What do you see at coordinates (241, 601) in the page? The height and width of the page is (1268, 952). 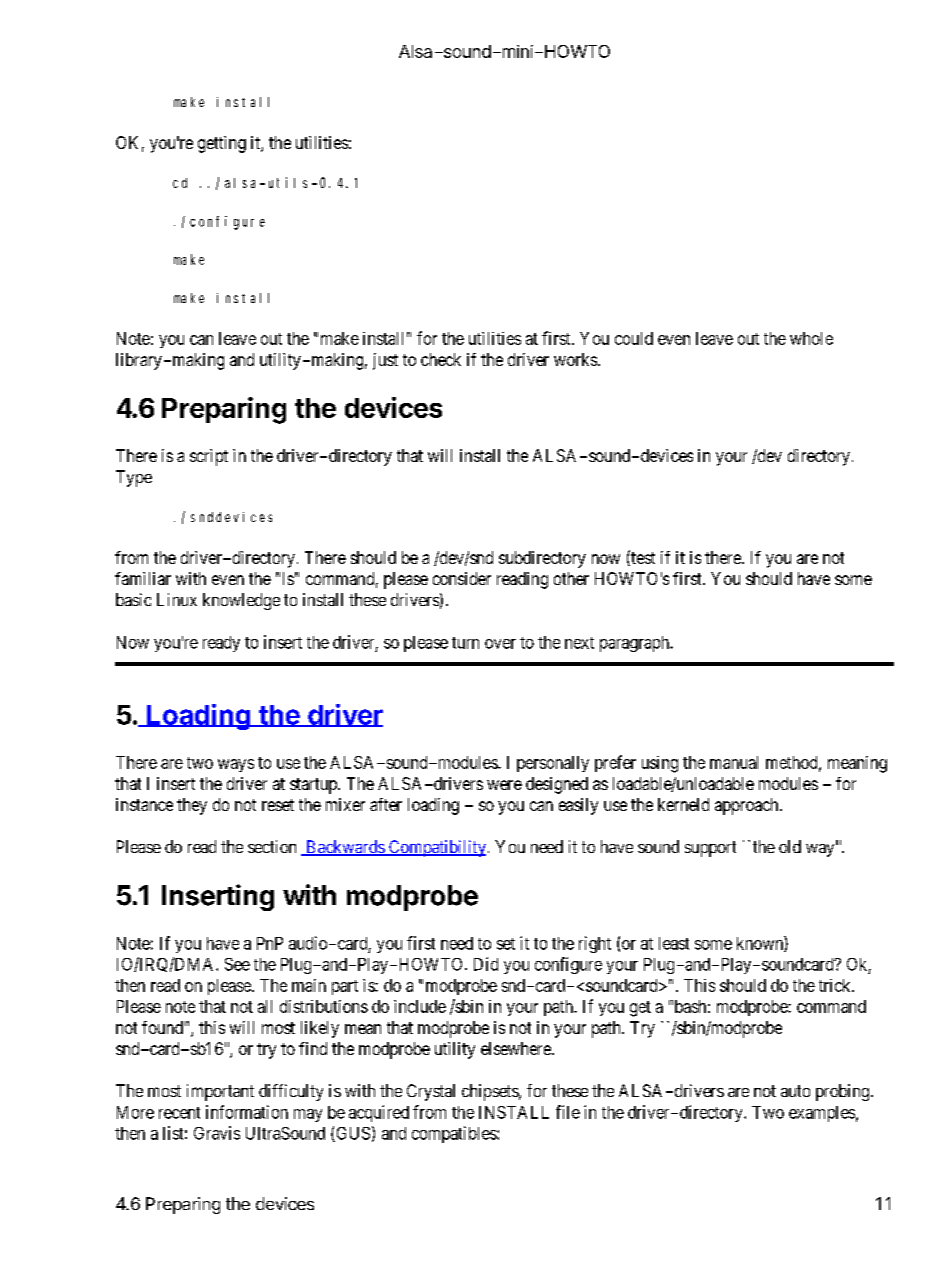 I see `knowledge` at bounding box center [241, 601].
